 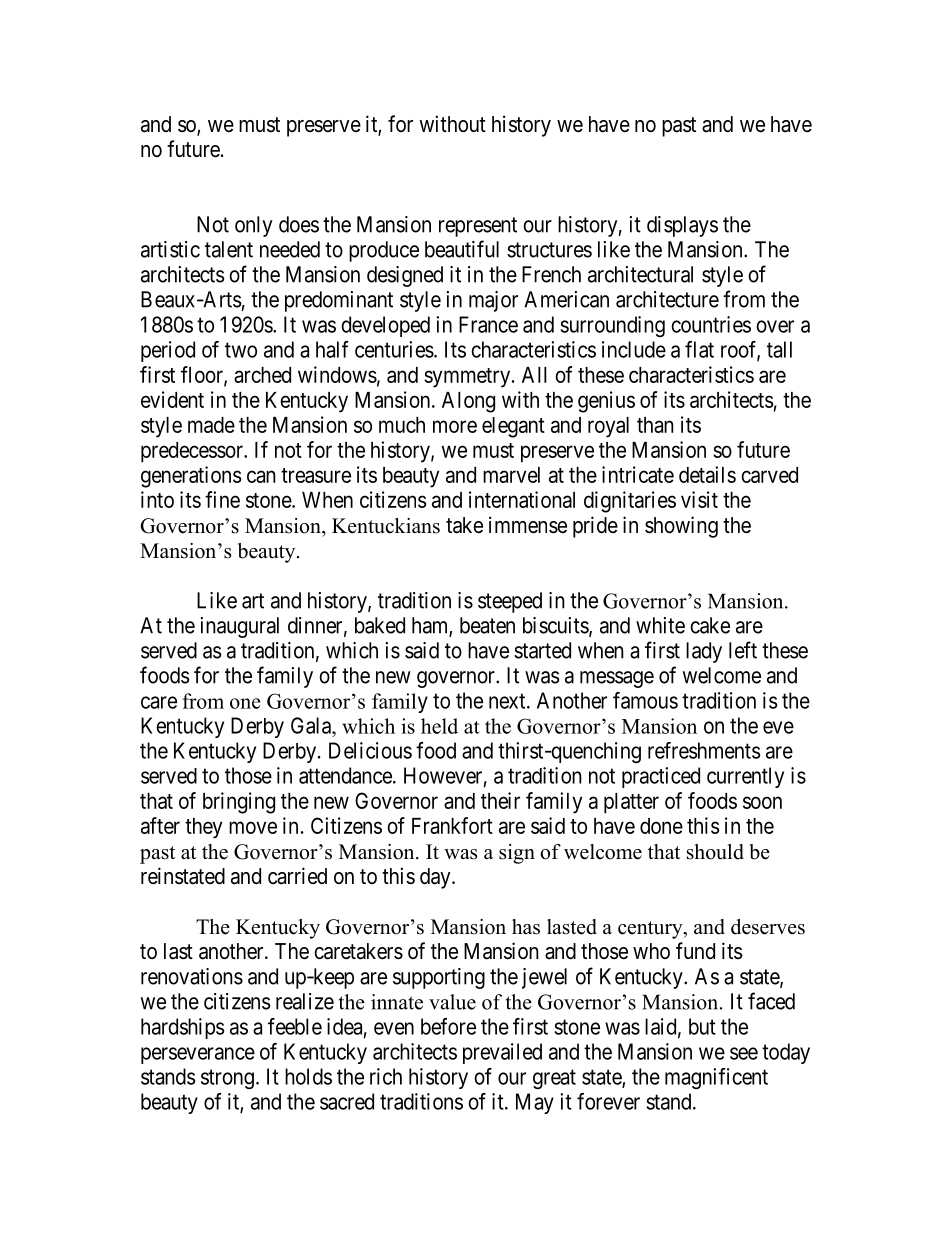 What do you see at coordinates (528, 525) in the screenshot?
I see `immense` at bounding box center [528, 525].
